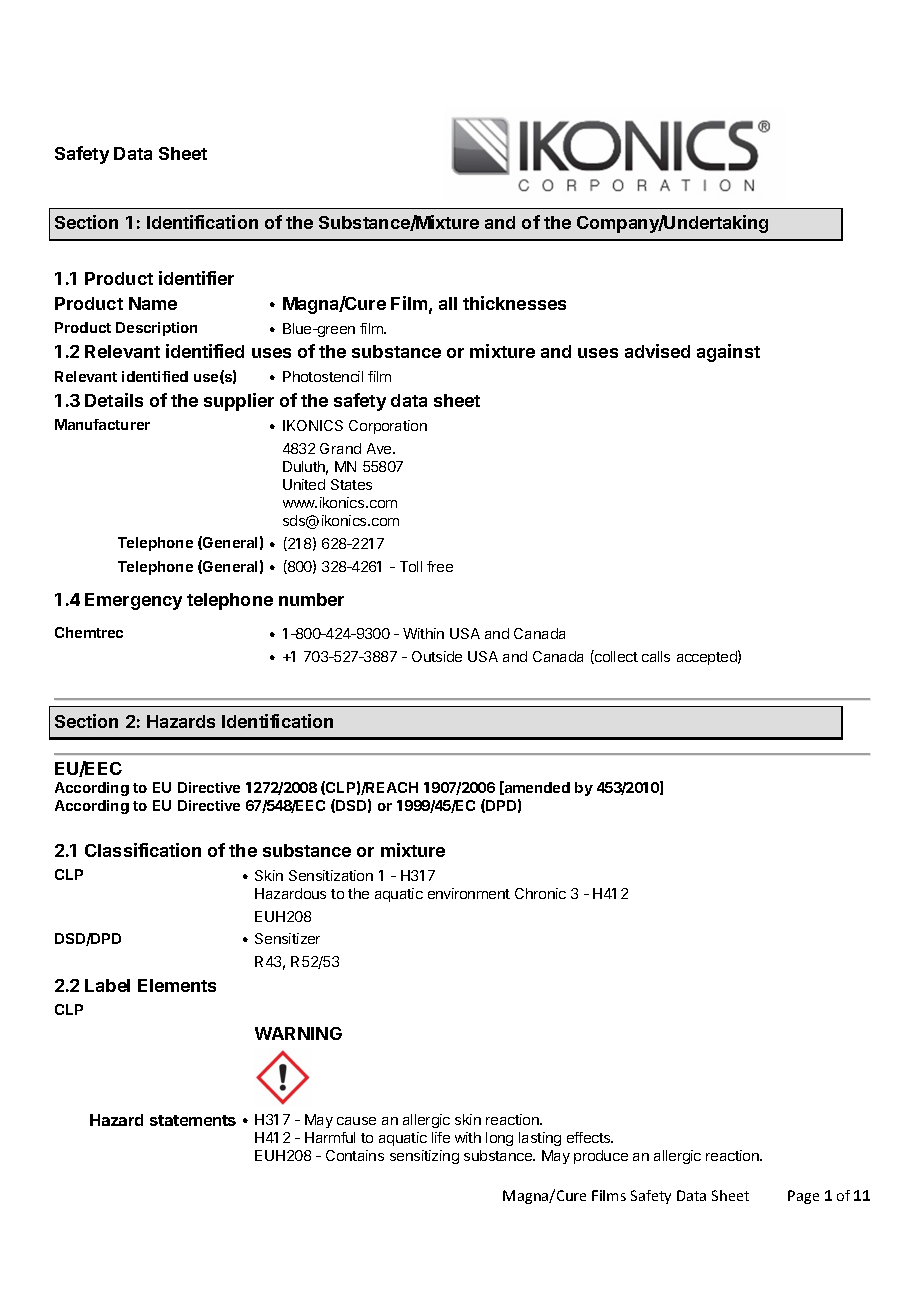 This screenshot has width=924, height=1308. Describe the element at coordinates (656, 656) in the screenshot. I see `calls` at that location.
